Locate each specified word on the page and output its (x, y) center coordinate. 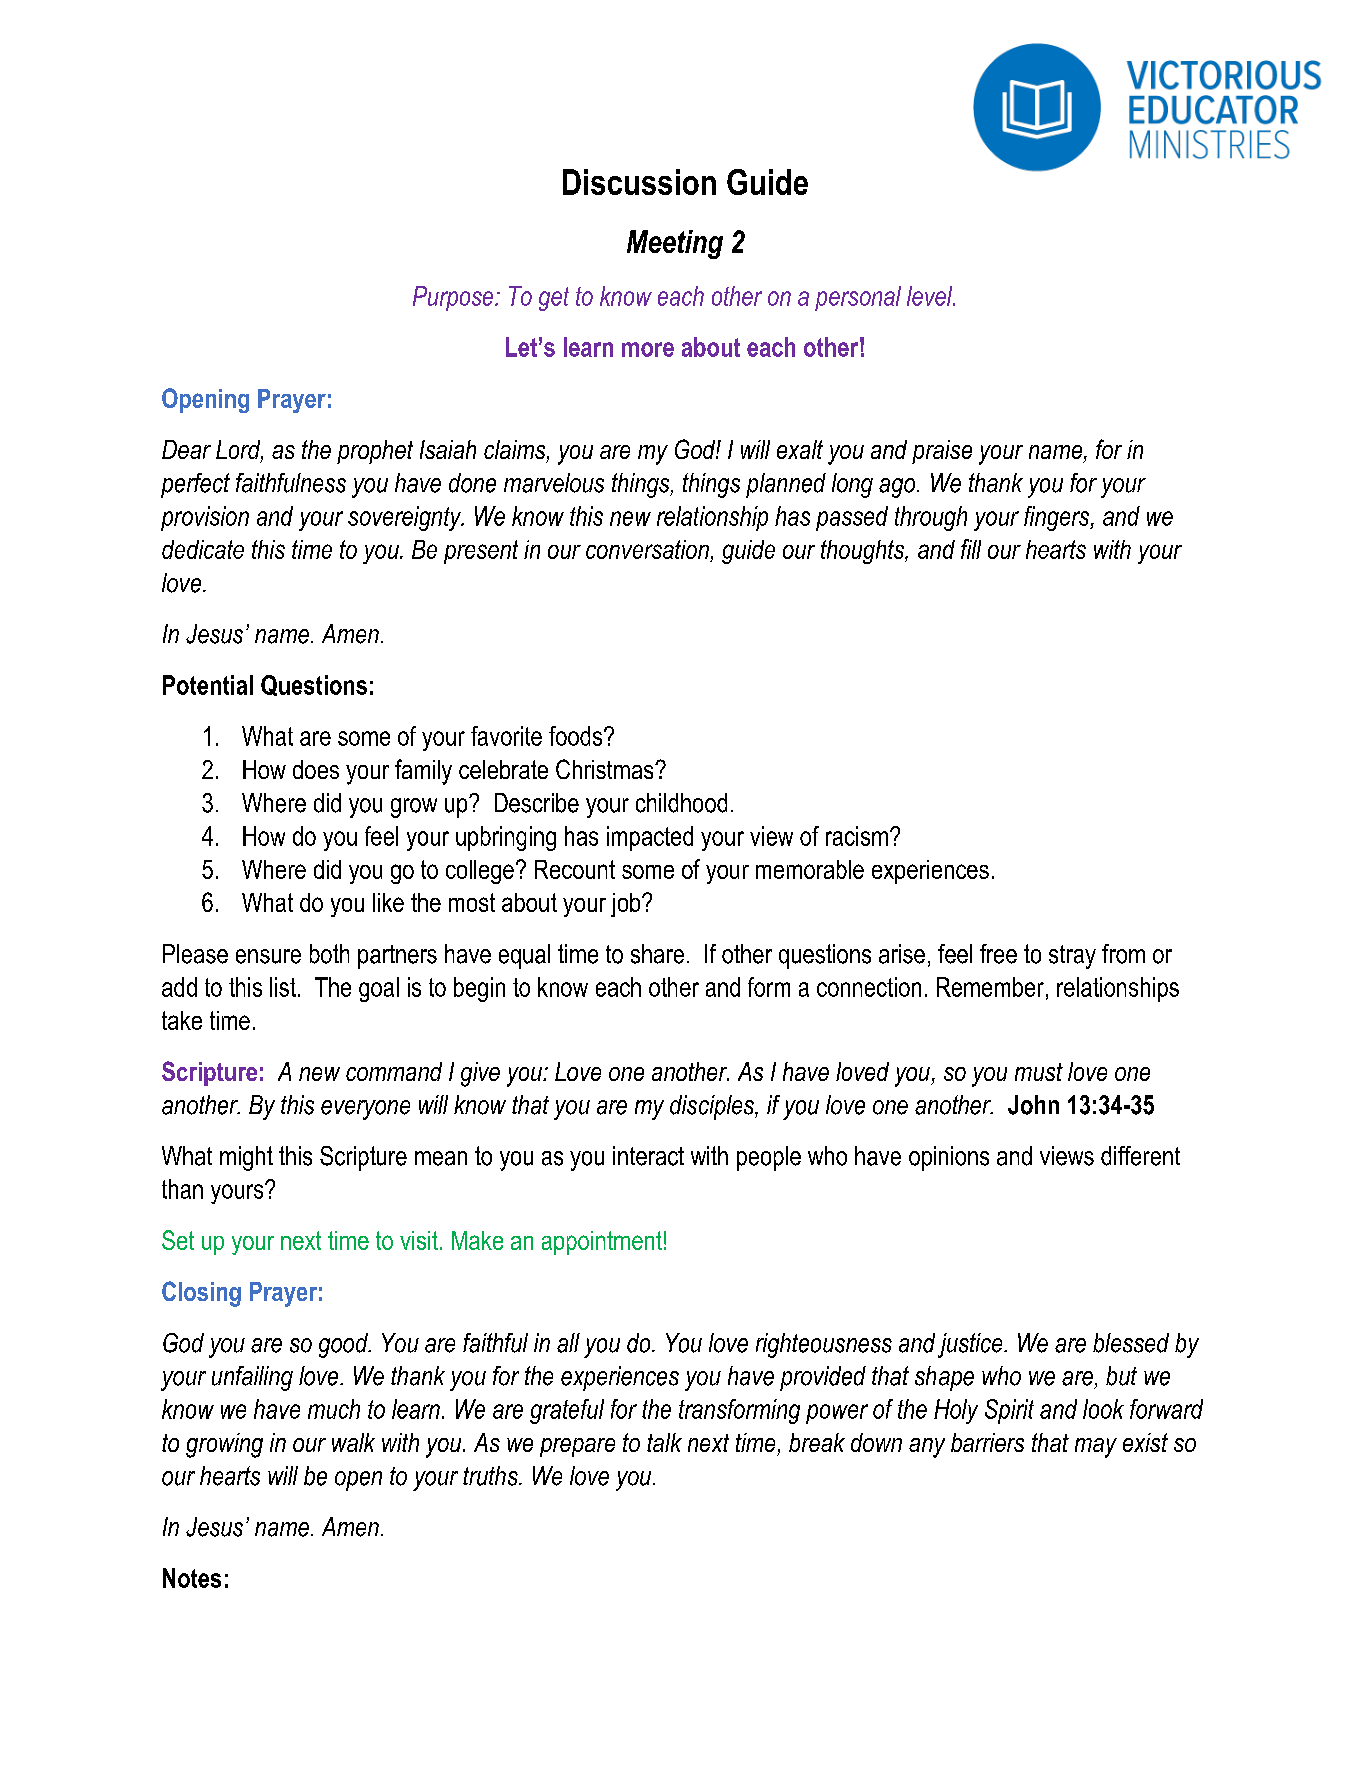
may (1096, 1448)
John (1033, 1105)
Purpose (454, 298)
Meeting (675, 244)
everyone (365, 1110)
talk (664, 1442)
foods (577, 736)
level (931, 296)
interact (648, 1156)
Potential (208, 685)
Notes (192, 1578)
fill (971, 549)
